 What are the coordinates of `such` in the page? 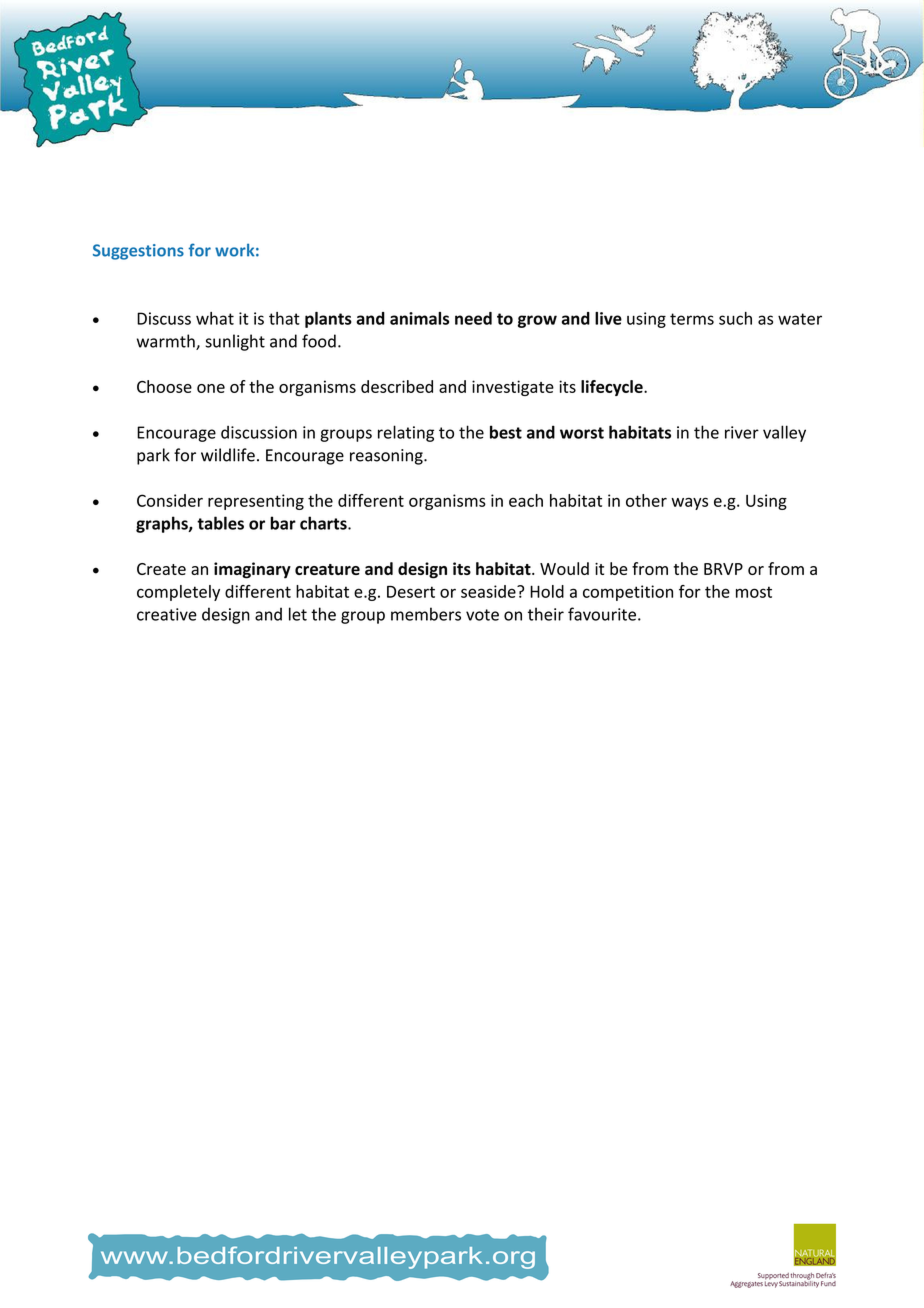 It's located at (735, 318).
